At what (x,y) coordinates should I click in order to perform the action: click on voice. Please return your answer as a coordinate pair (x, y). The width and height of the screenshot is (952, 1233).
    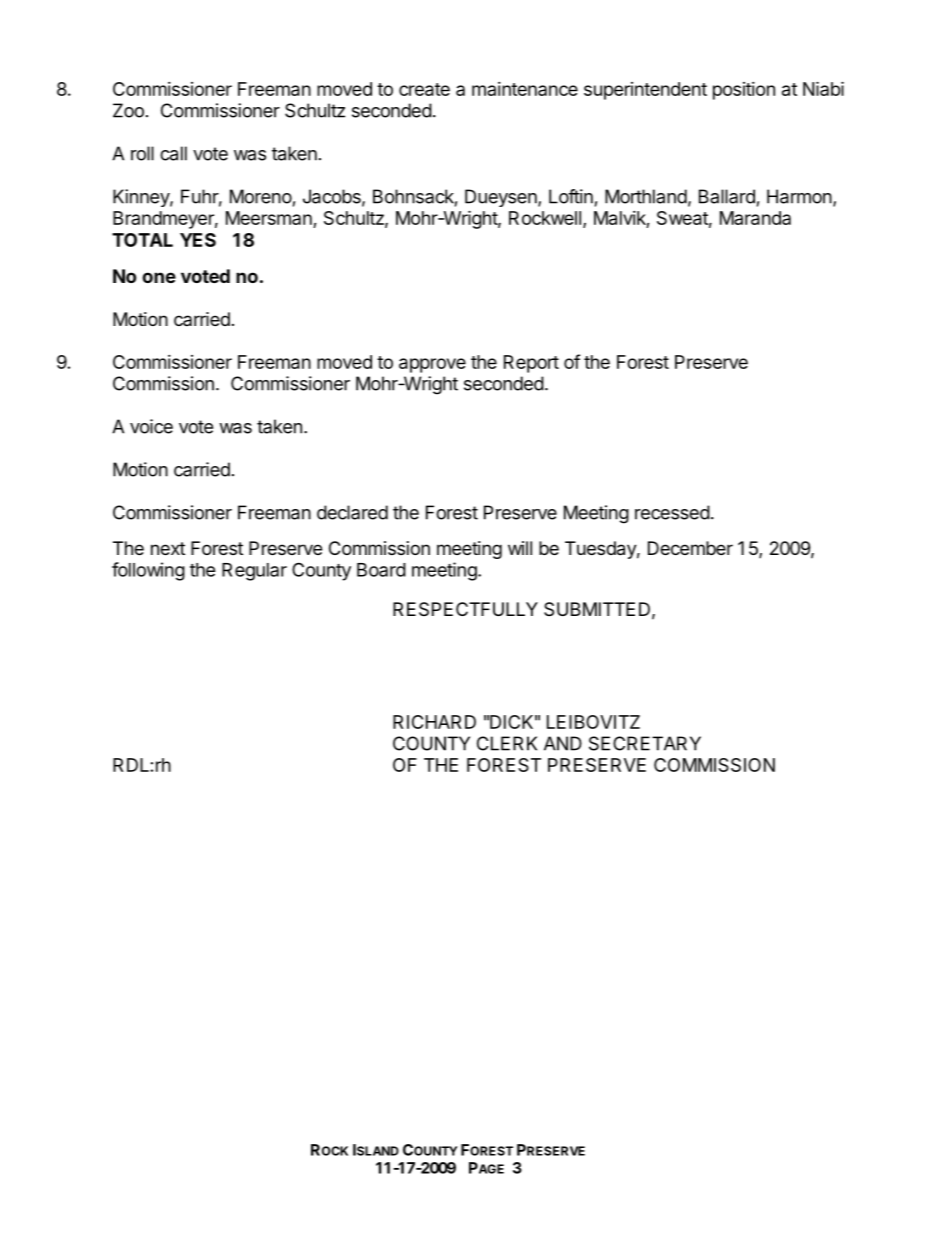
    Looking at the image, I should click on (151, 426).
